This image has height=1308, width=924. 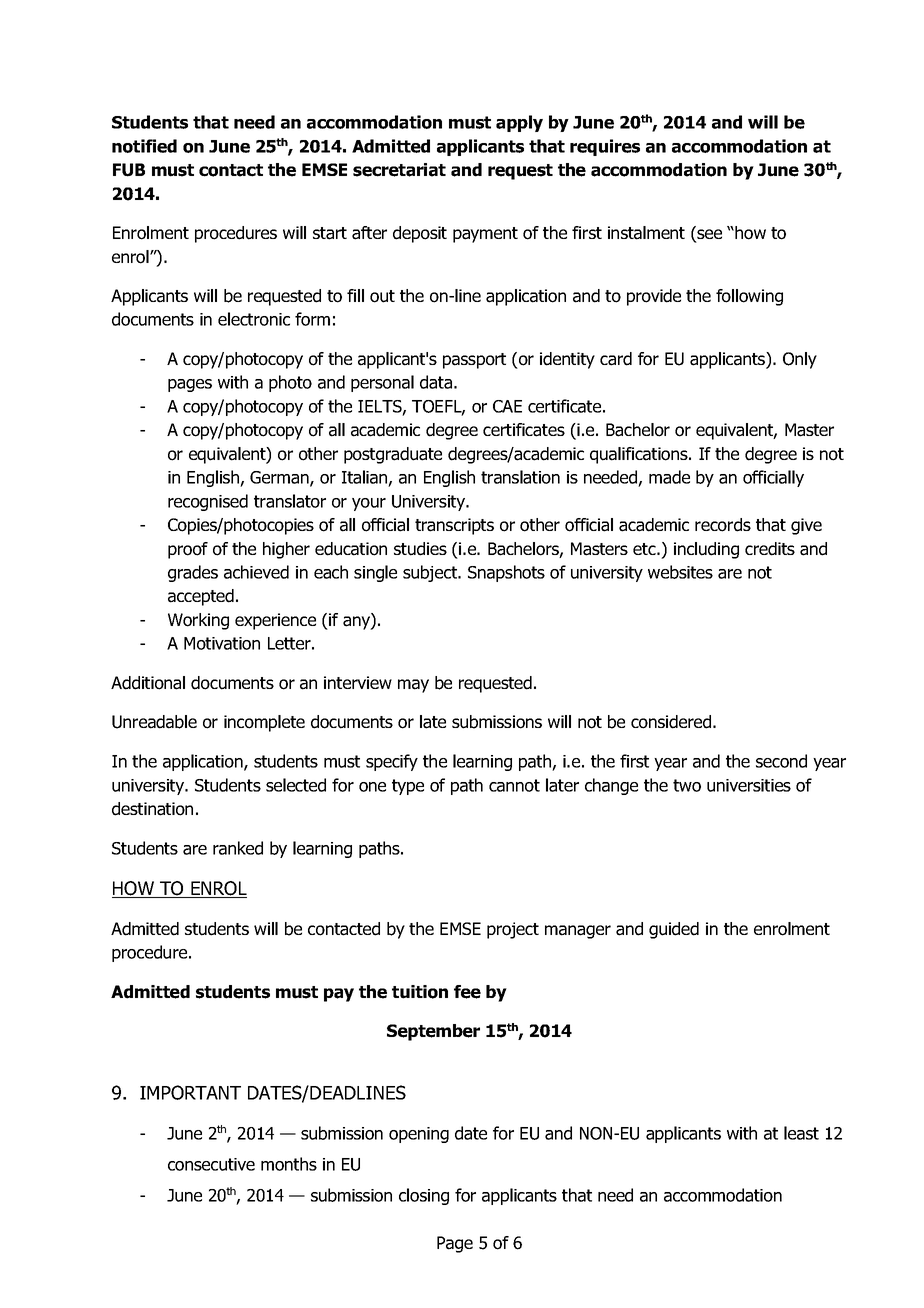 I want to click on see, so click(x=708, y=234).
